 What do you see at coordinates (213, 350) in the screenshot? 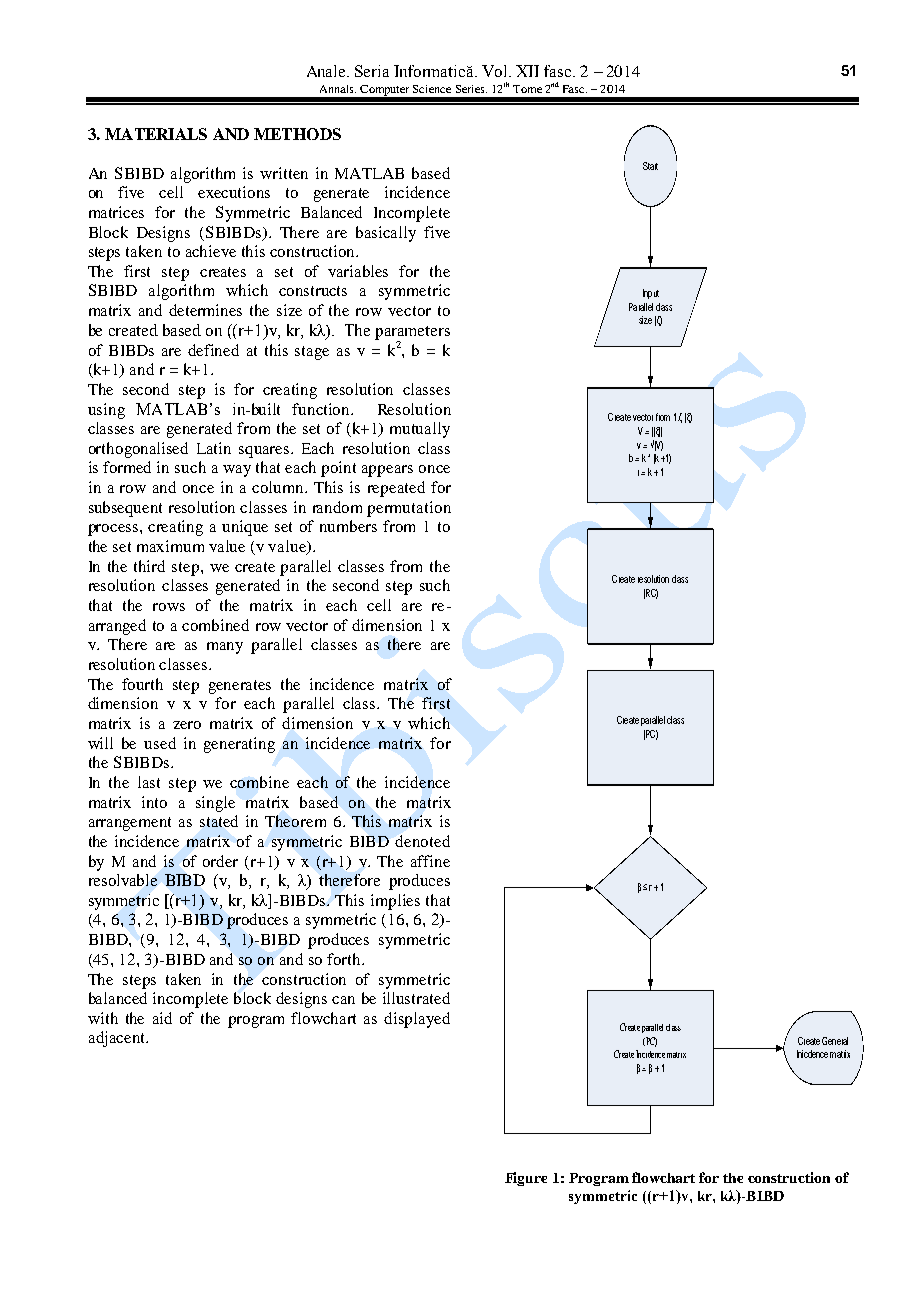
I see `defined` at bounding box center [213, 350].
